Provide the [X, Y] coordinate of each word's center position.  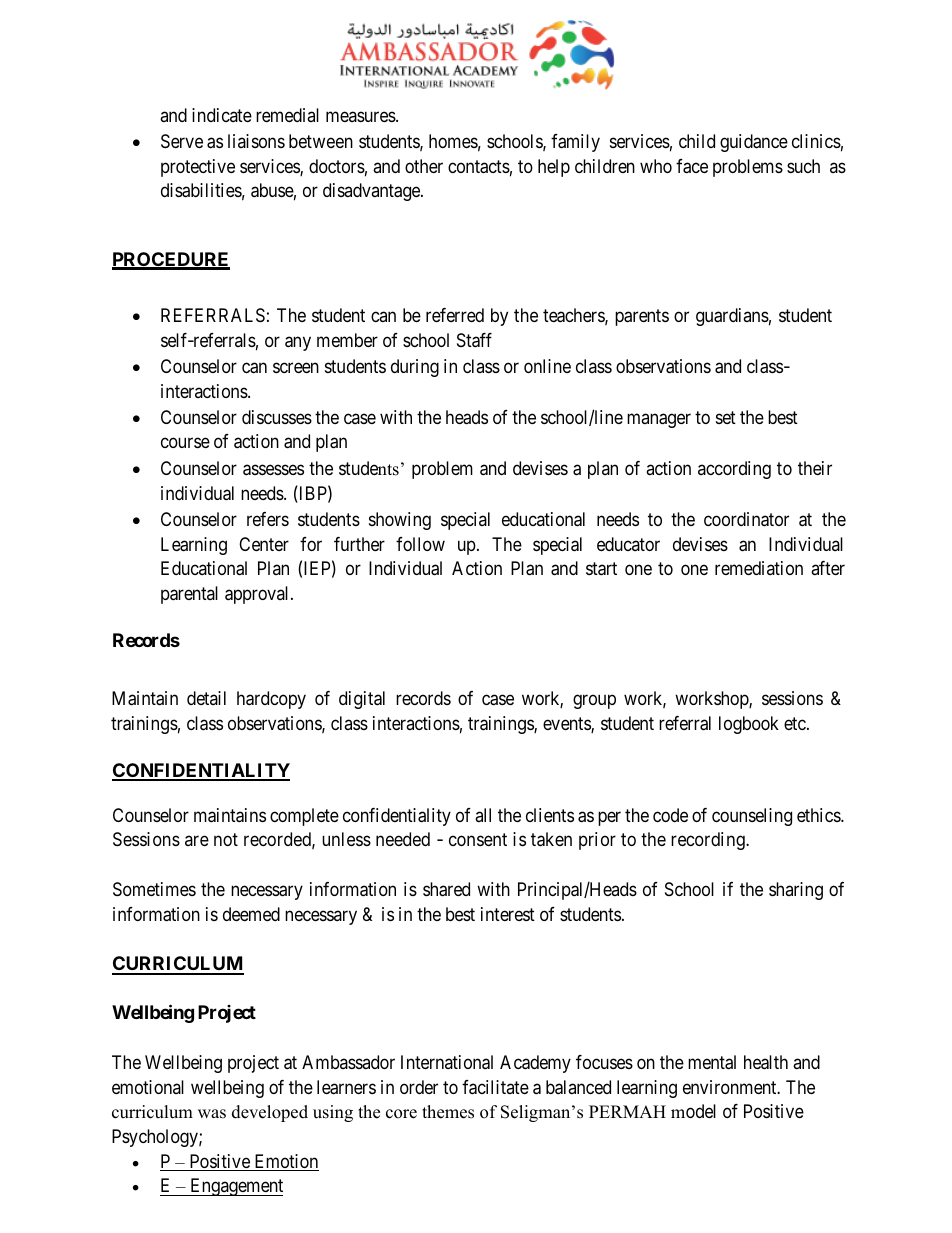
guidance [754, 143]
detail [206, 698]
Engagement [235, 1187]
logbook [749, 725]
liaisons [256, 141]
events [567, 725]
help [554, 168]
